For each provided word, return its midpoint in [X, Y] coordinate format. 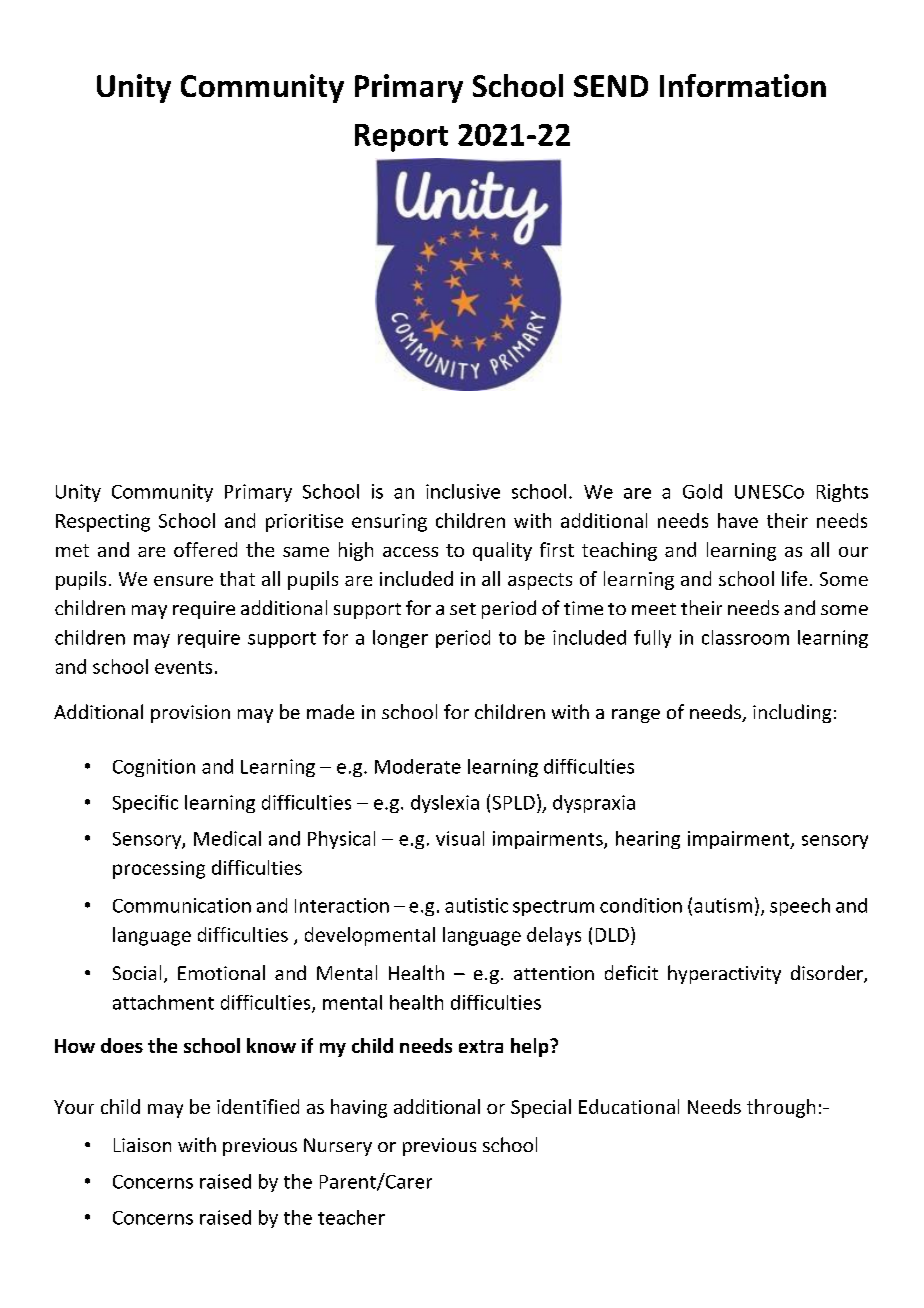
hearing [648, 840]
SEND [611, 86]
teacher [351, 1217]
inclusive [463, 491]
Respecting [103, 523]
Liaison [142, 1145]
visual [460, 838]
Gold [702, 491]
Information [743, 85]
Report [401, 138]
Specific [145, 804]
